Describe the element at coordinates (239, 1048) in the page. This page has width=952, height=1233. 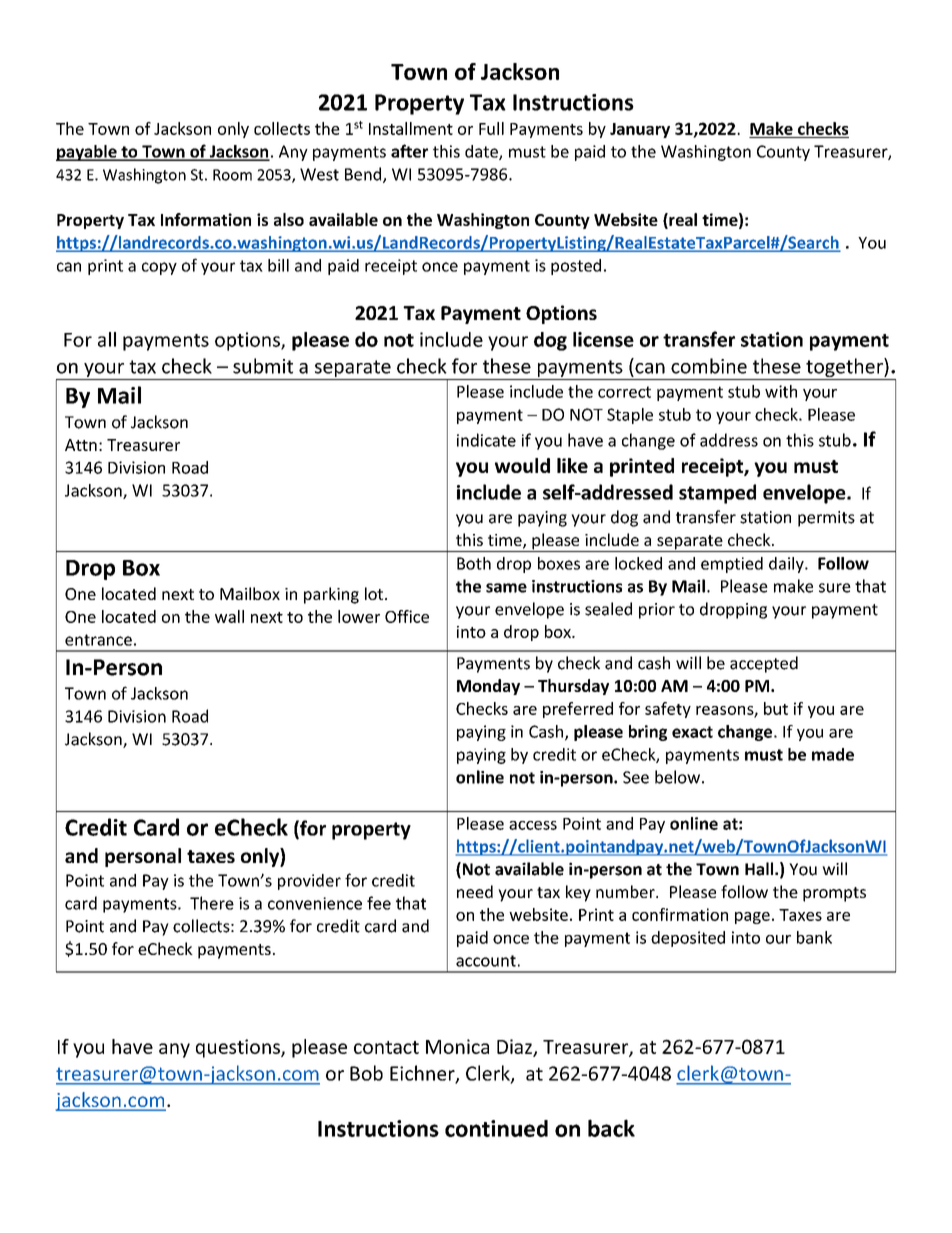
I see `questions` at that location.
